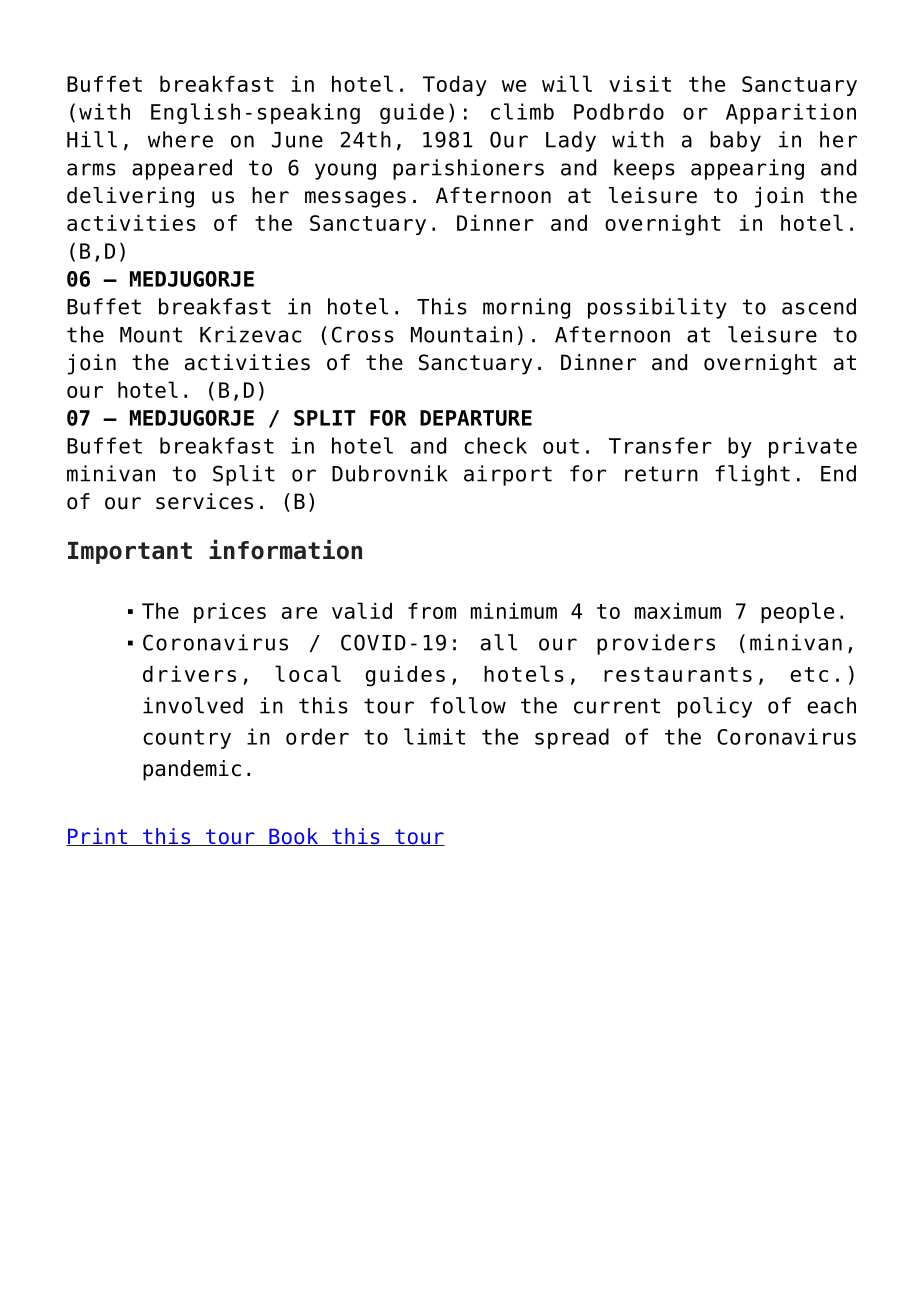 The width and height of the screenshot is (924, 1308). What do you see at coordinates (180, 139) in the screenshot?
I see `where` at bounding box center [180, 139].
